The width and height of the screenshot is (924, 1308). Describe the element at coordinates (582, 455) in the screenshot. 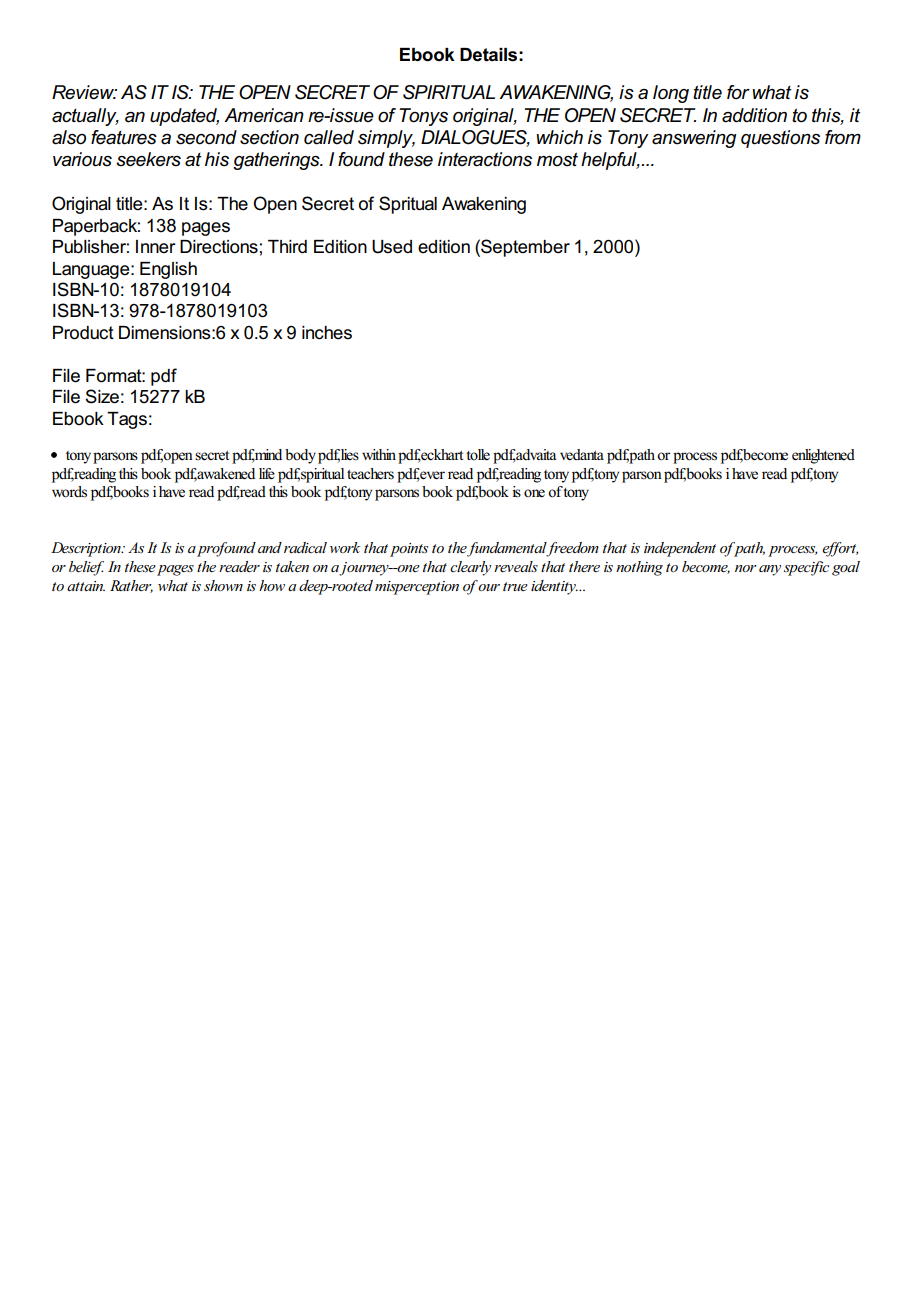

I see `vedanta` at that location.
